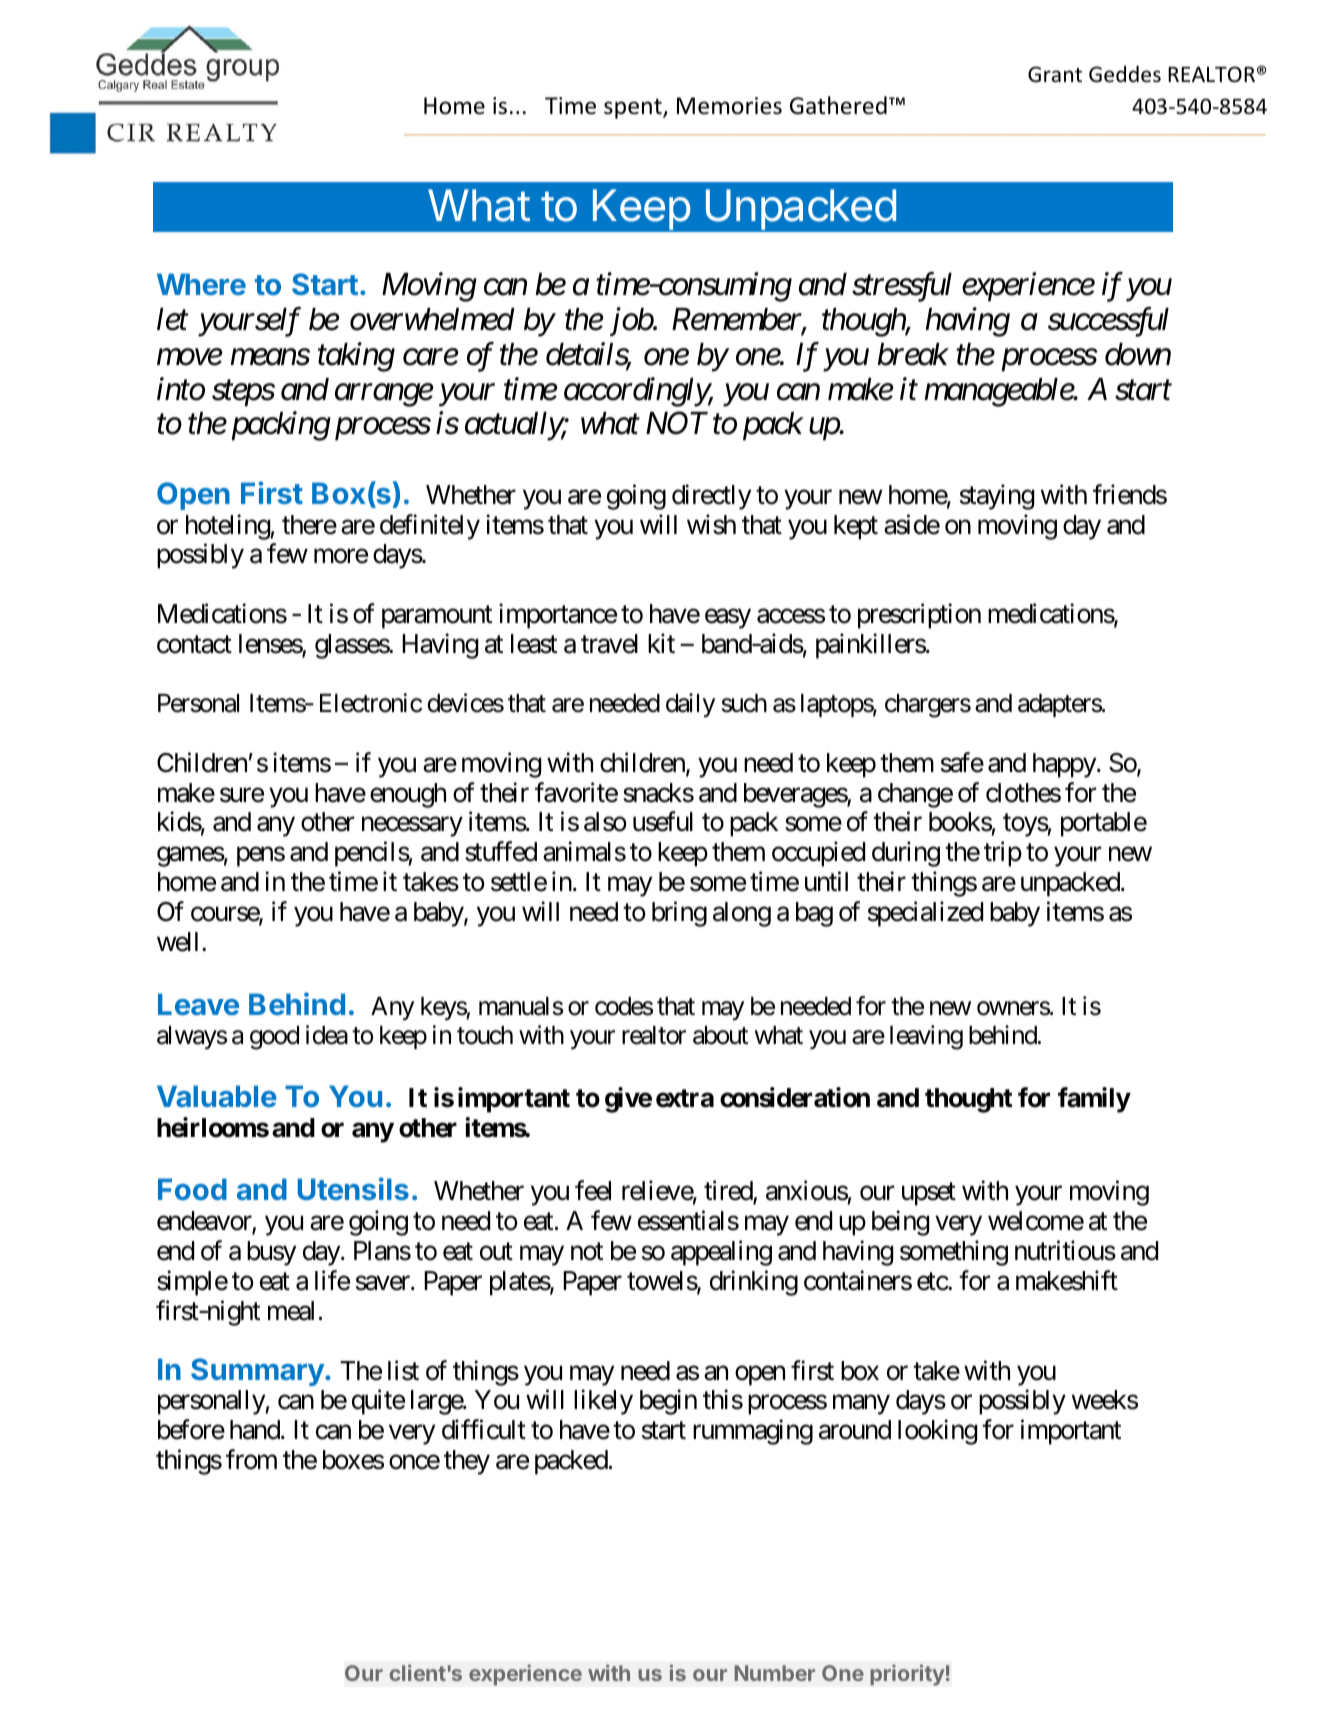 This page has width=1326, height=1716. Describe the element at coordinates (1055, 74) in the page. I see `Grant` at that location.
